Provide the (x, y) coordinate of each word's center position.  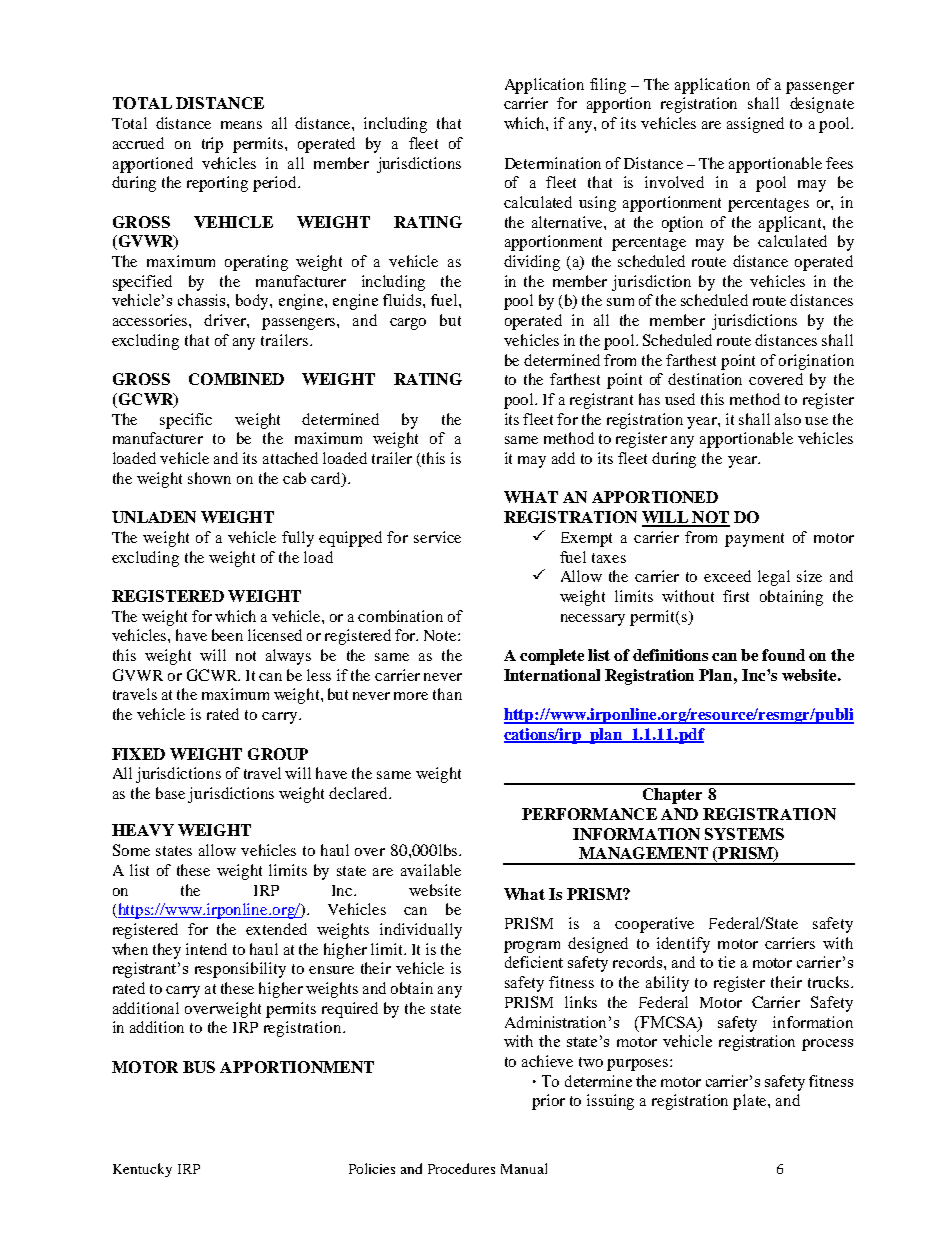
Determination (553, 163)
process (827, 1045)
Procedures (461, 1168)
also (788, 419)
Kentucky (142, 1170)
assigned (755, 125)
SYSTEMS (744, 834)
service (437, 537)
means (241, 125)
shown (209, 478)
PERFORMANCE (589, 814)
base (170, 793)
